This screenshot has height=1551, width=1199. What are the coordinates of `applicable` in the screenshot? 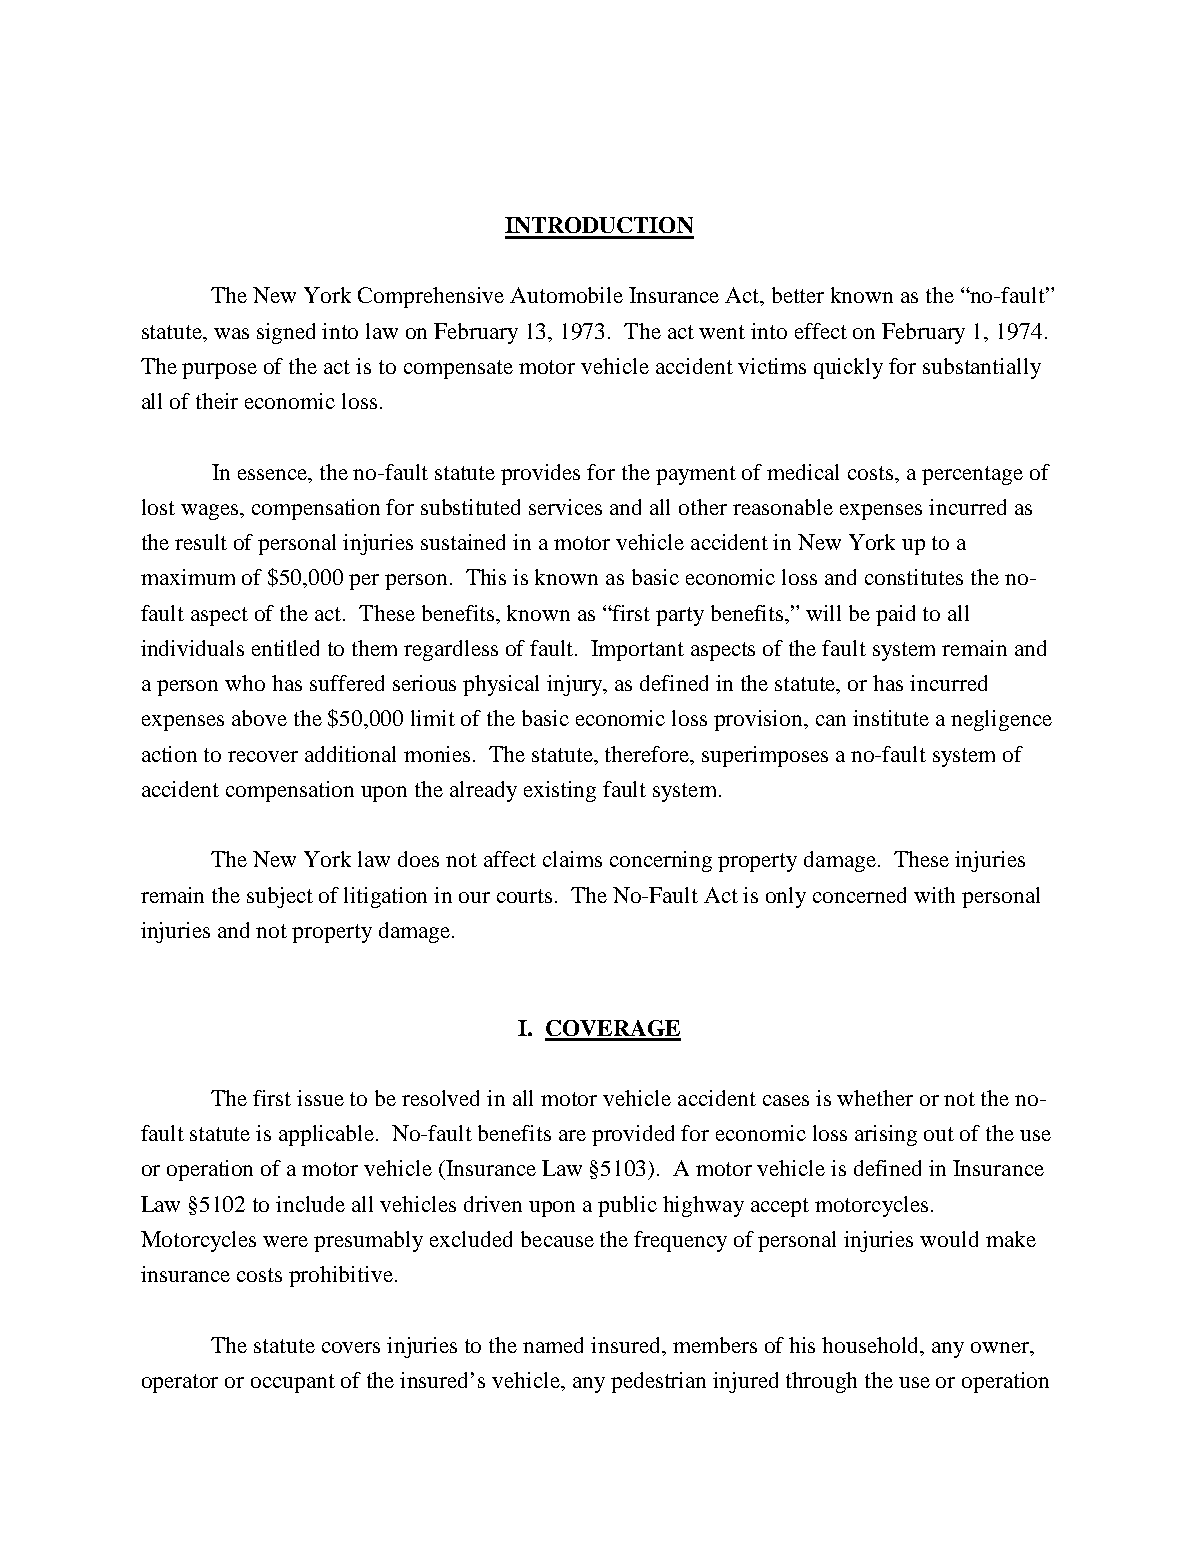 It's located at (328, 1135).
